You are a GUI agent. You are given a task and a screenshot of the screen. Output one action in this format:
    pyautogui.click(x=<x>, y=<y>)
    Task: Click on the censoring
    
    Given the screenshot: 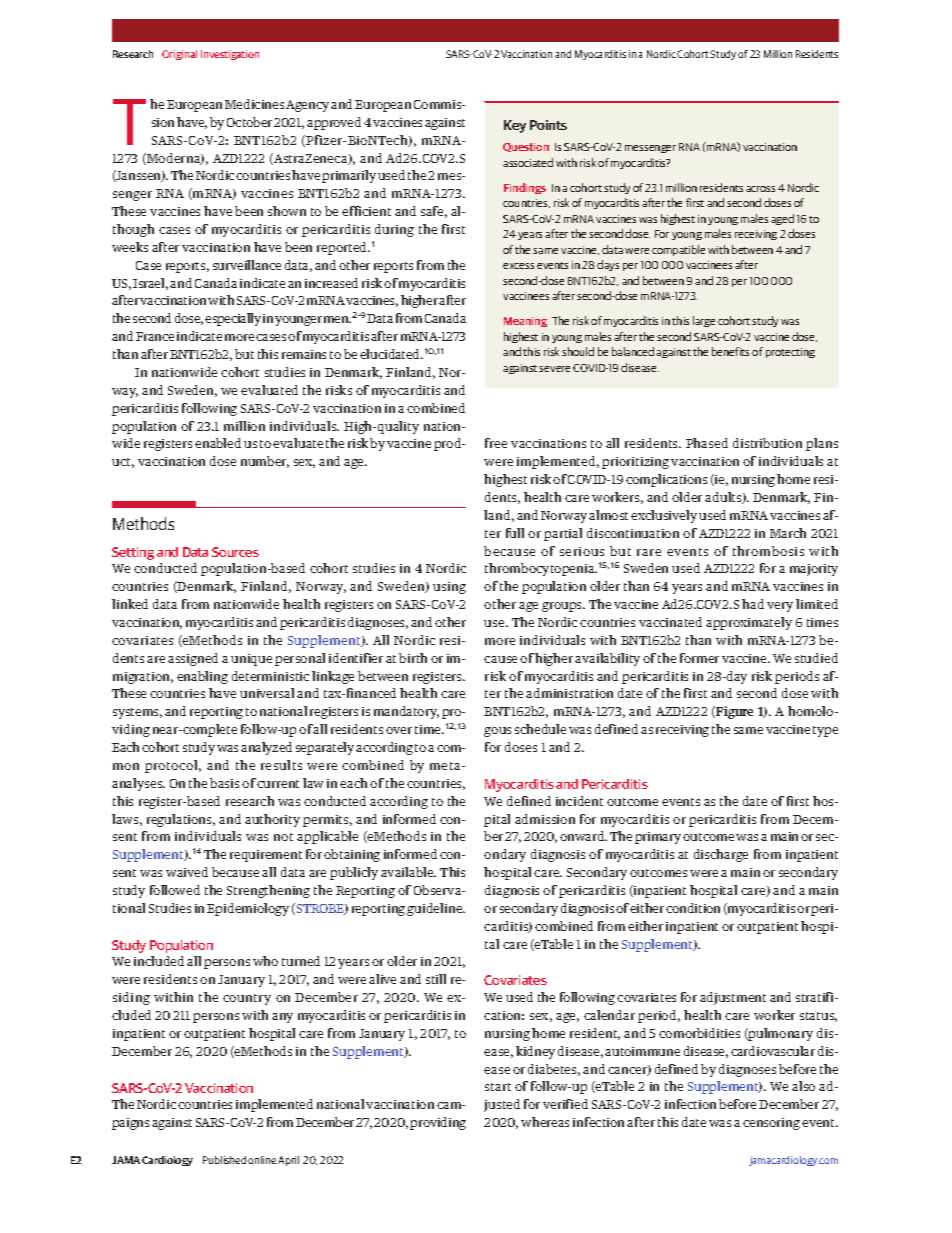 What is the action you would take?
    pyautogui.click(x=771, y=1124)
